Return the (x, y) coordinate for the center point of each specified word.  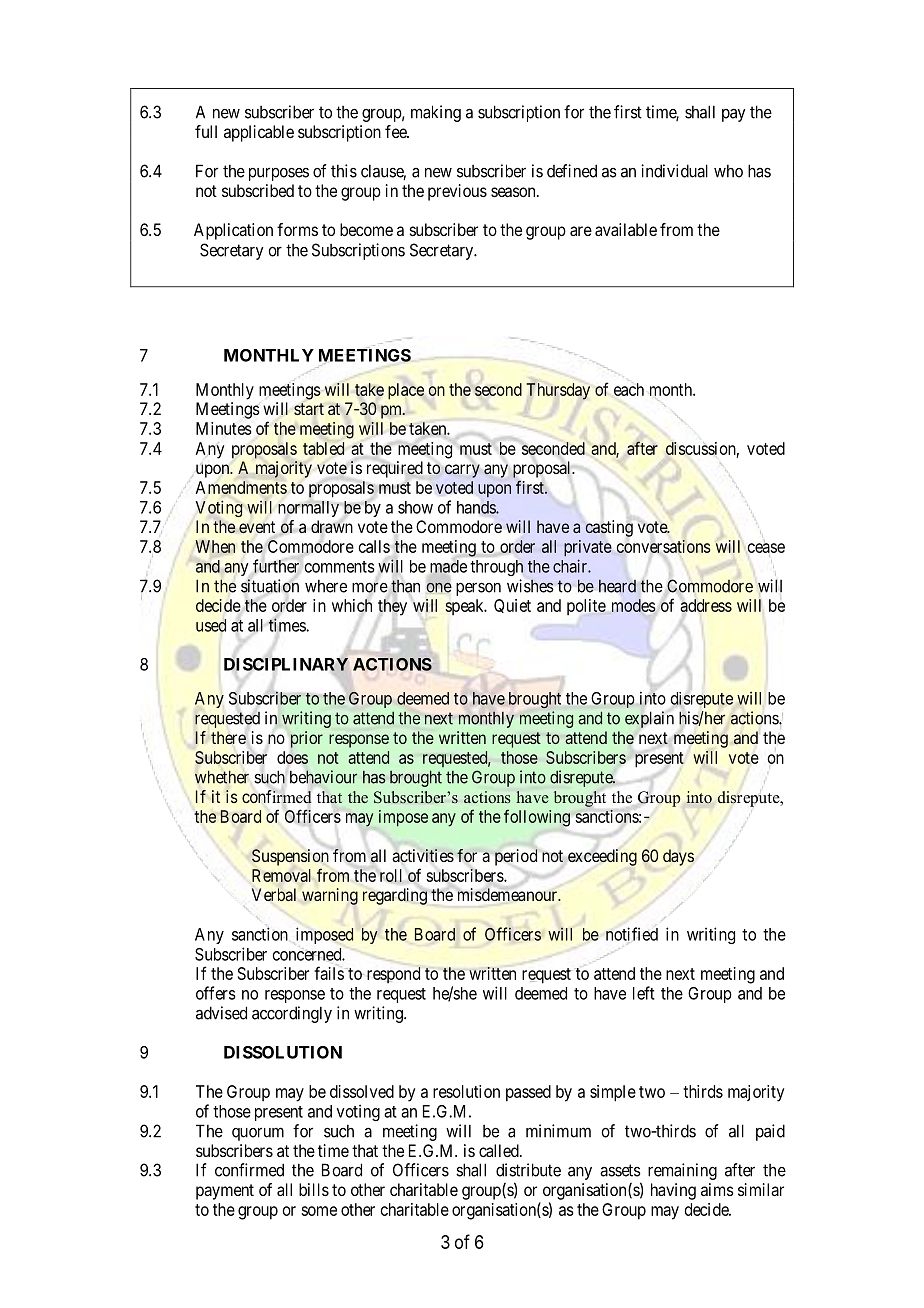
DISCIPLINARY (286, 664)
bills (314, 1189)
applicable (259, 133)
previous (457, 192)
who (728, 171)
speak (465, 607)
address (706, 605)
